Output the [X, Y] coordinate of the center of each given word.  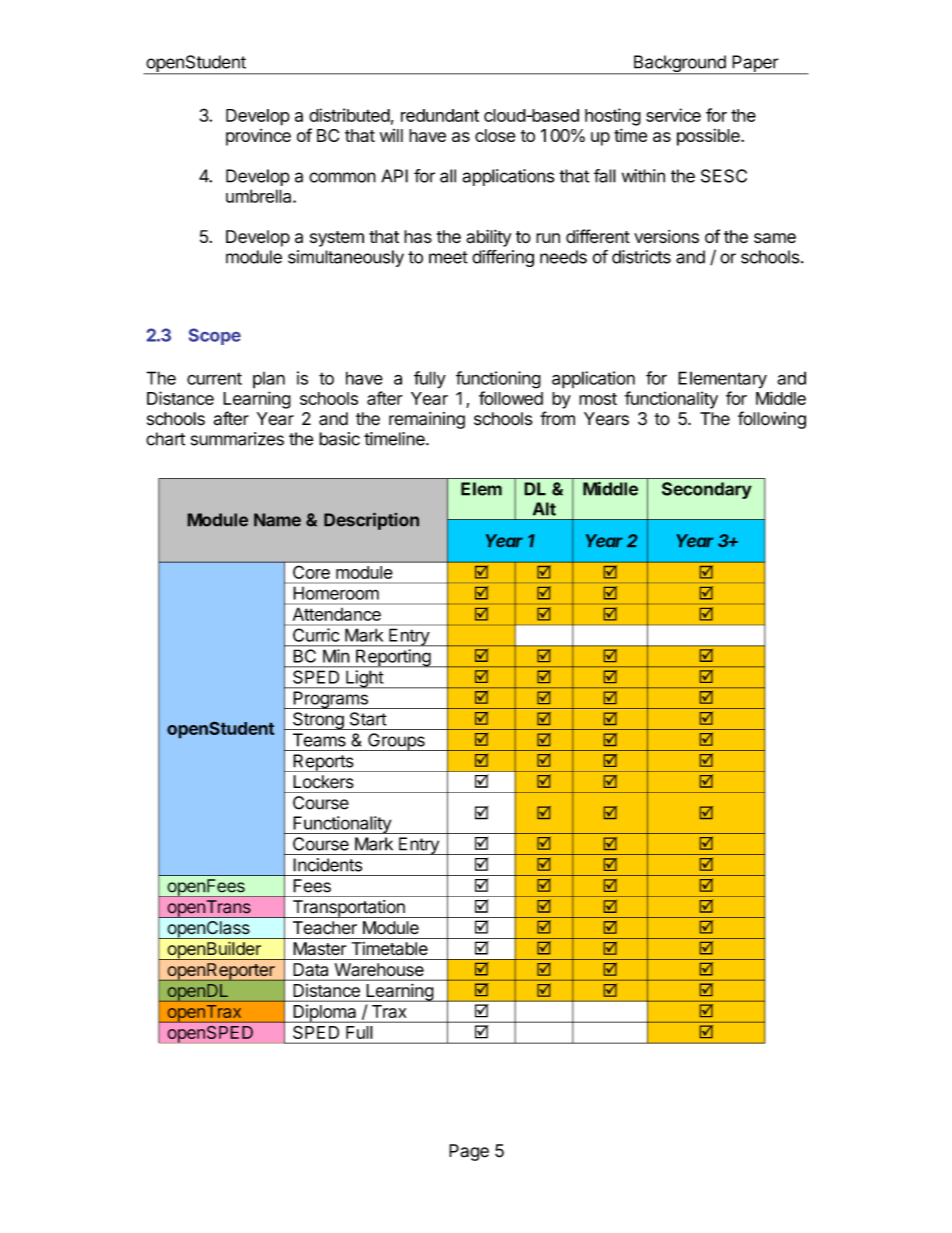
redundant [440, 115]
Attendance [337, 614]
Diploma [325, 1013]
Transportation [348, 909]
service [673, 115]
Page [469, 1152]
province [258, 137]
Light [364, 679]
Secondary [707, 490]
